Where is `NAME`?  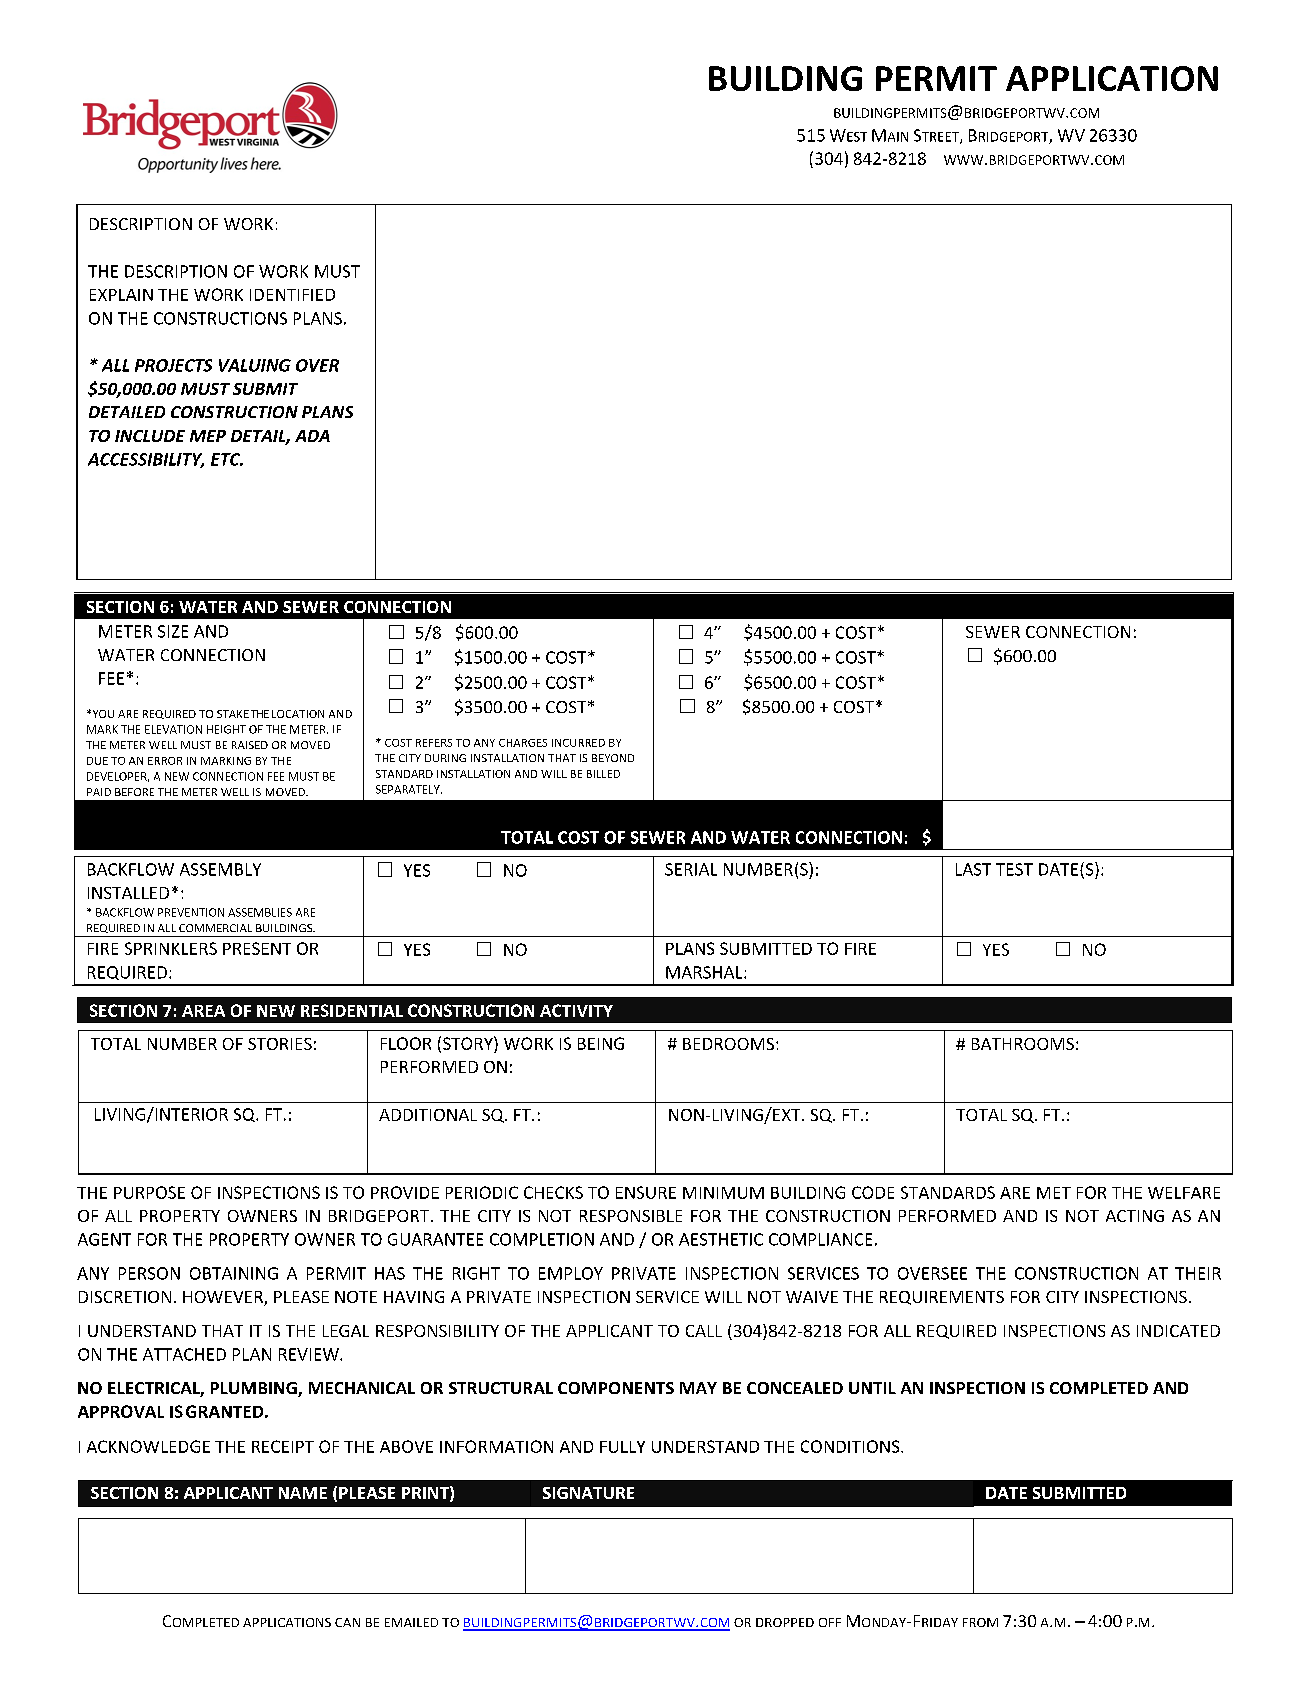 NAME is located at coordinates (303, 1493).
